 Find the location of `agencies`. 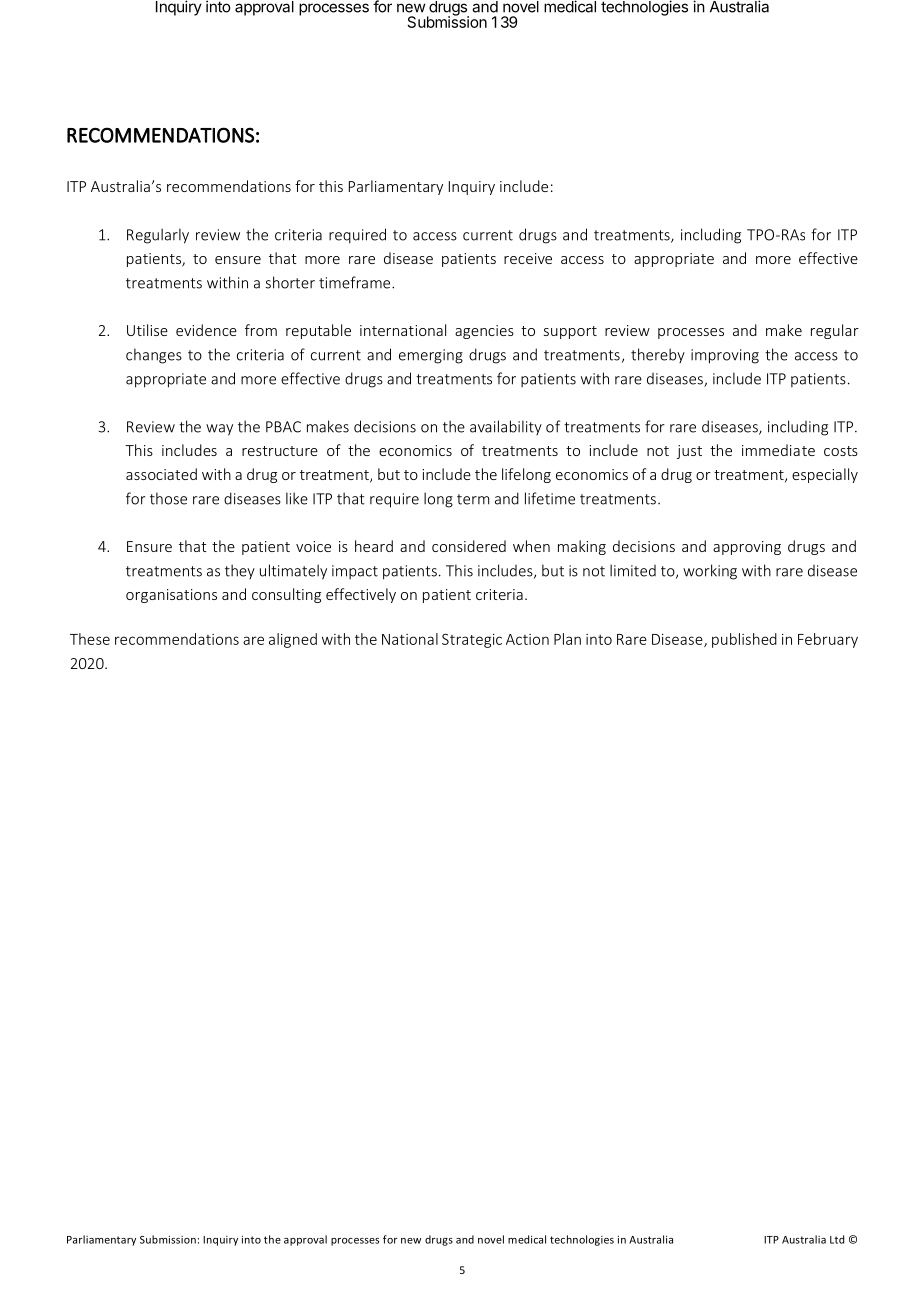

agencies is located at coordinates (484, 332).
